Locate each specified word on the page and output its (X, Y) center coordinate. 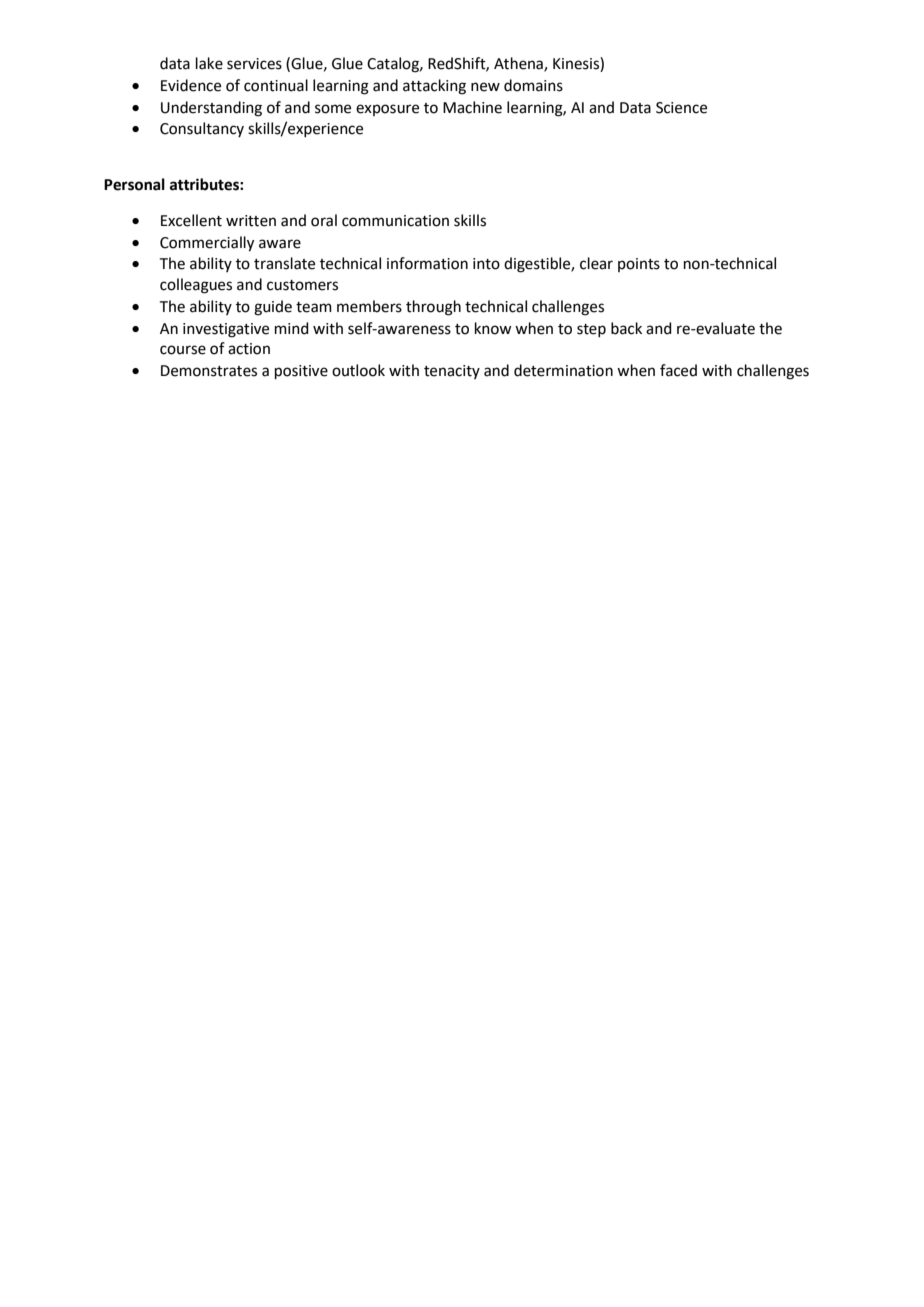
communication (395, 221)
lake (209, 63)
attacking (434, 87)
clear (596, 263)
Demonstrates (209, 371)
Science (681, 108)
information (427, 263)
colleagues (196, 286)
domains (533, 85)
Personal (134, 184)
